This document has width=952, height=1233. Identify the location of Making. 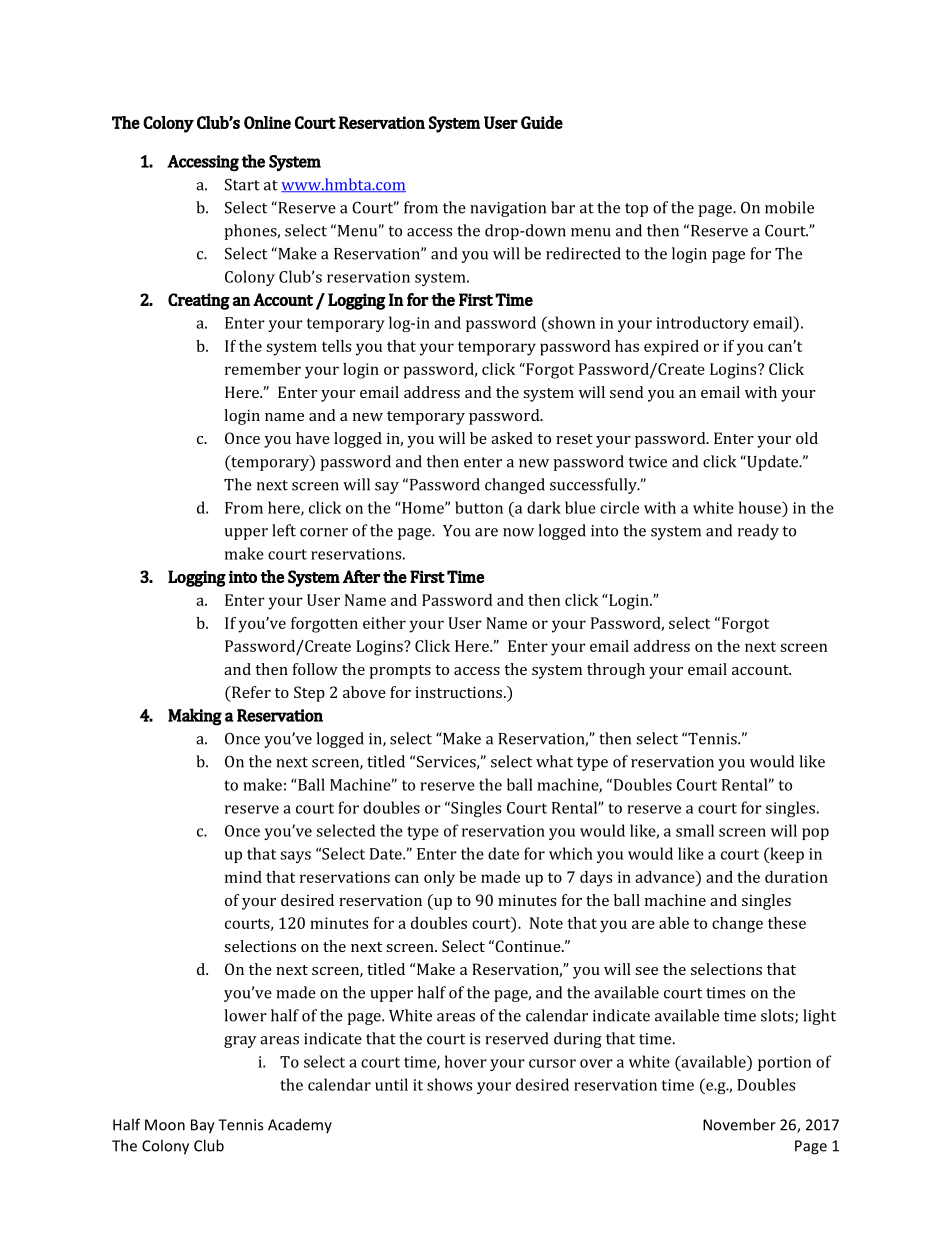
(195, 717).
